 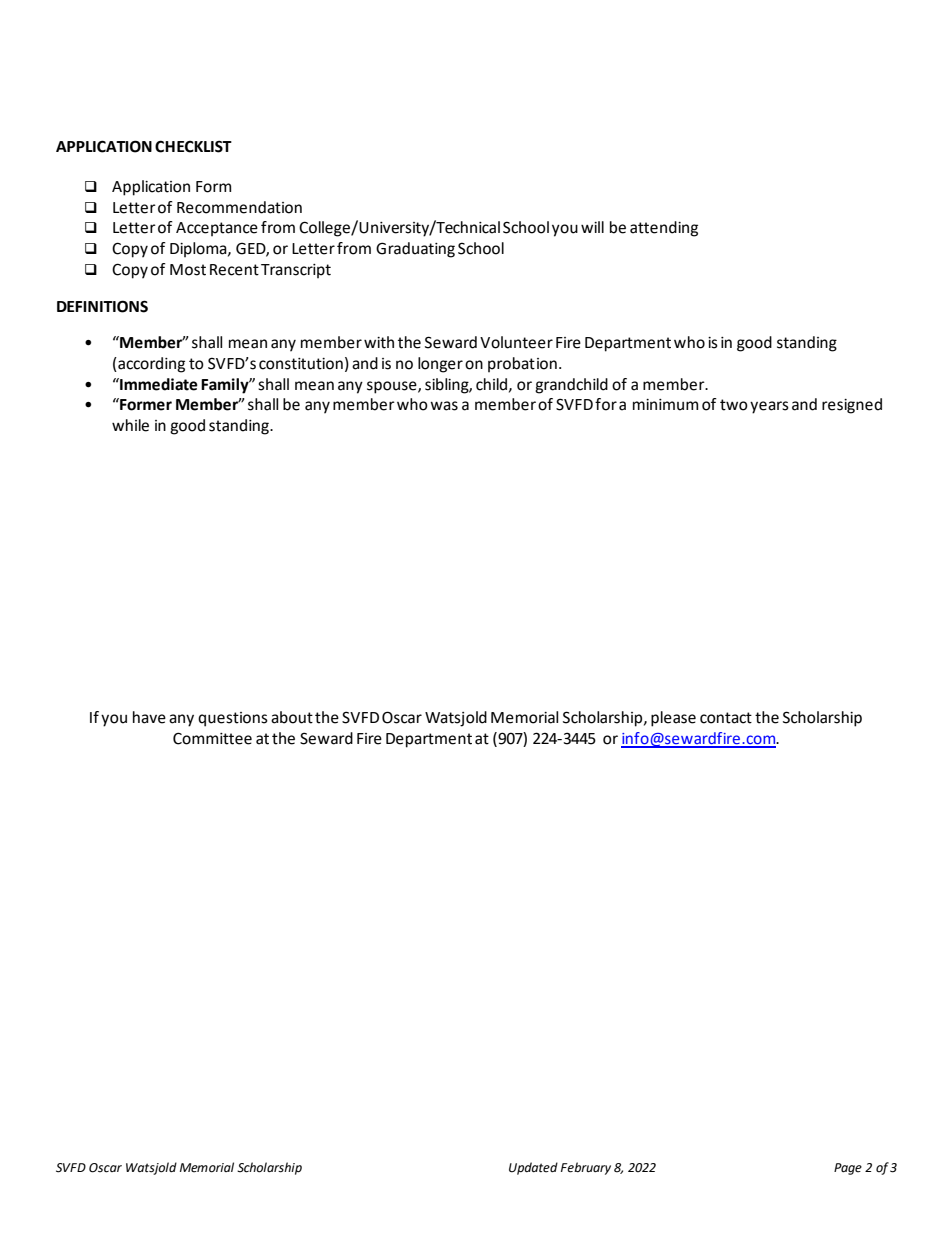 I want to click on Page, so click(x=848, y=1169).
